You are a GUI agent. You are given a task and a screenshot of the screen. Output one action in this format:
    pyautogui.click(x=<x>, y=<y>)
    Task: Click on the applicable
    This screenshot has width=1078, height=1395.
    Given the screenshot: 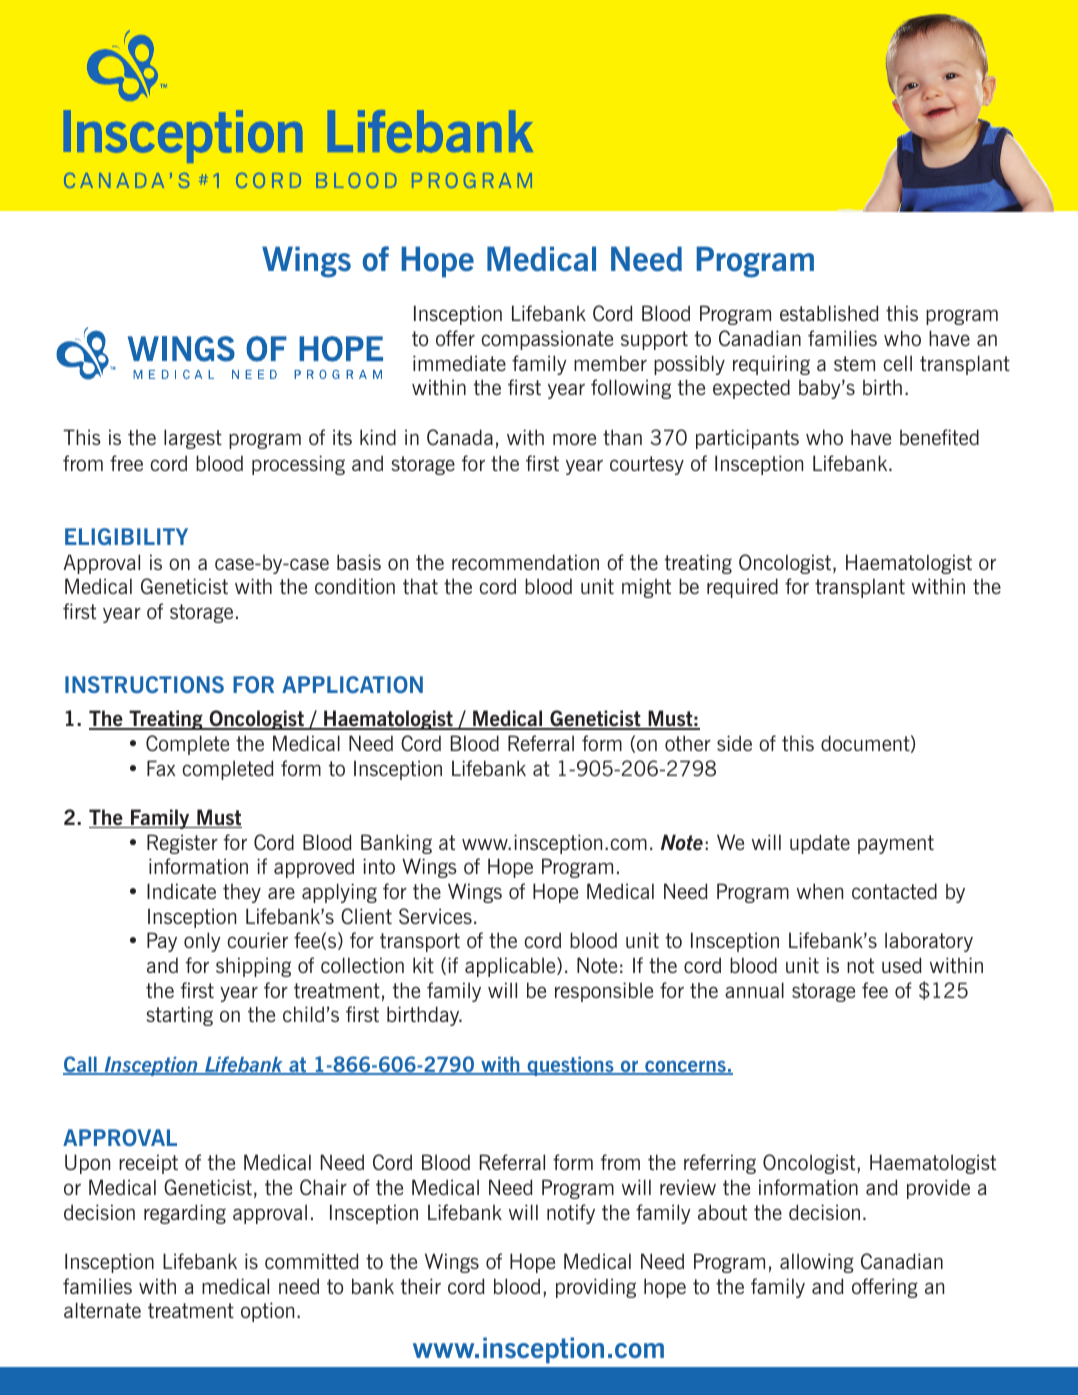 What is the action you would take?
    pyautogui.click(x=511, y=967)
